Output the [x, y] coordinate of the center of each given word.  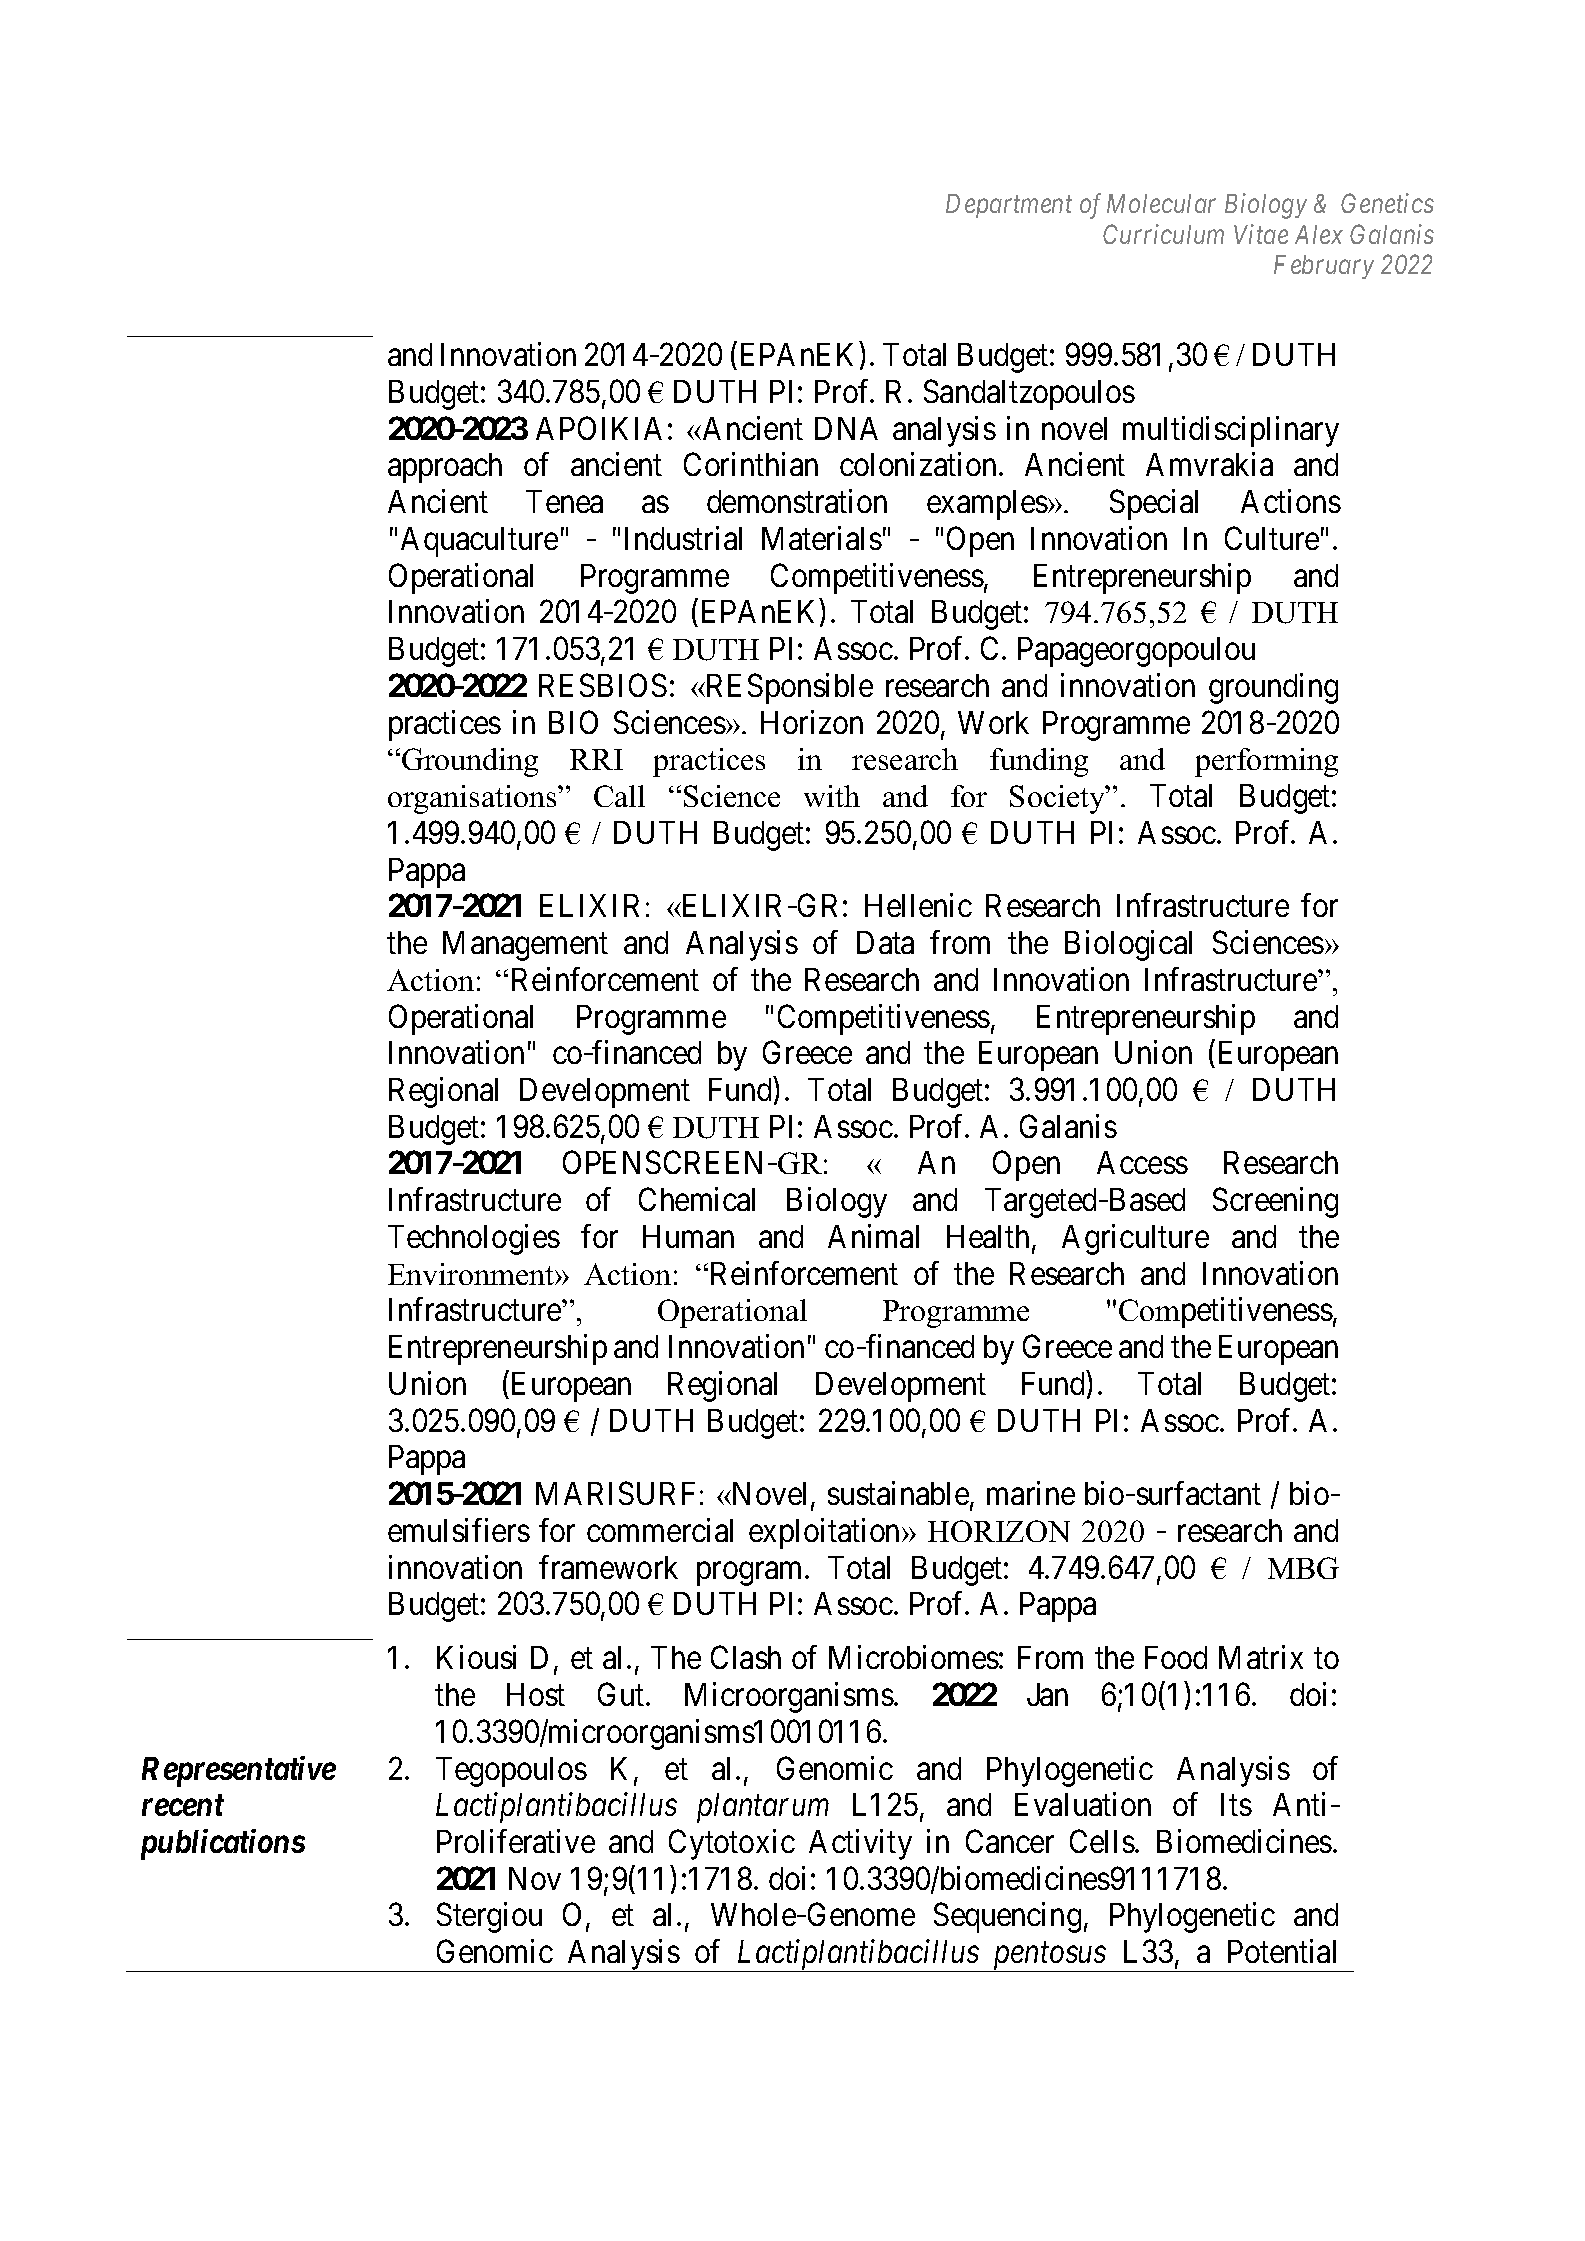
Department [1009, 206]
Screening [1275, 1202]
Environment [472, 1274]
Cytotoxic [732, 1844]
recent [183, 1805]
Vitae [1261, 234]
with [832, 796]
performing [1266, 762]
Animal [873, 1236]
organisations [473, 799]
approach [445, 468]
